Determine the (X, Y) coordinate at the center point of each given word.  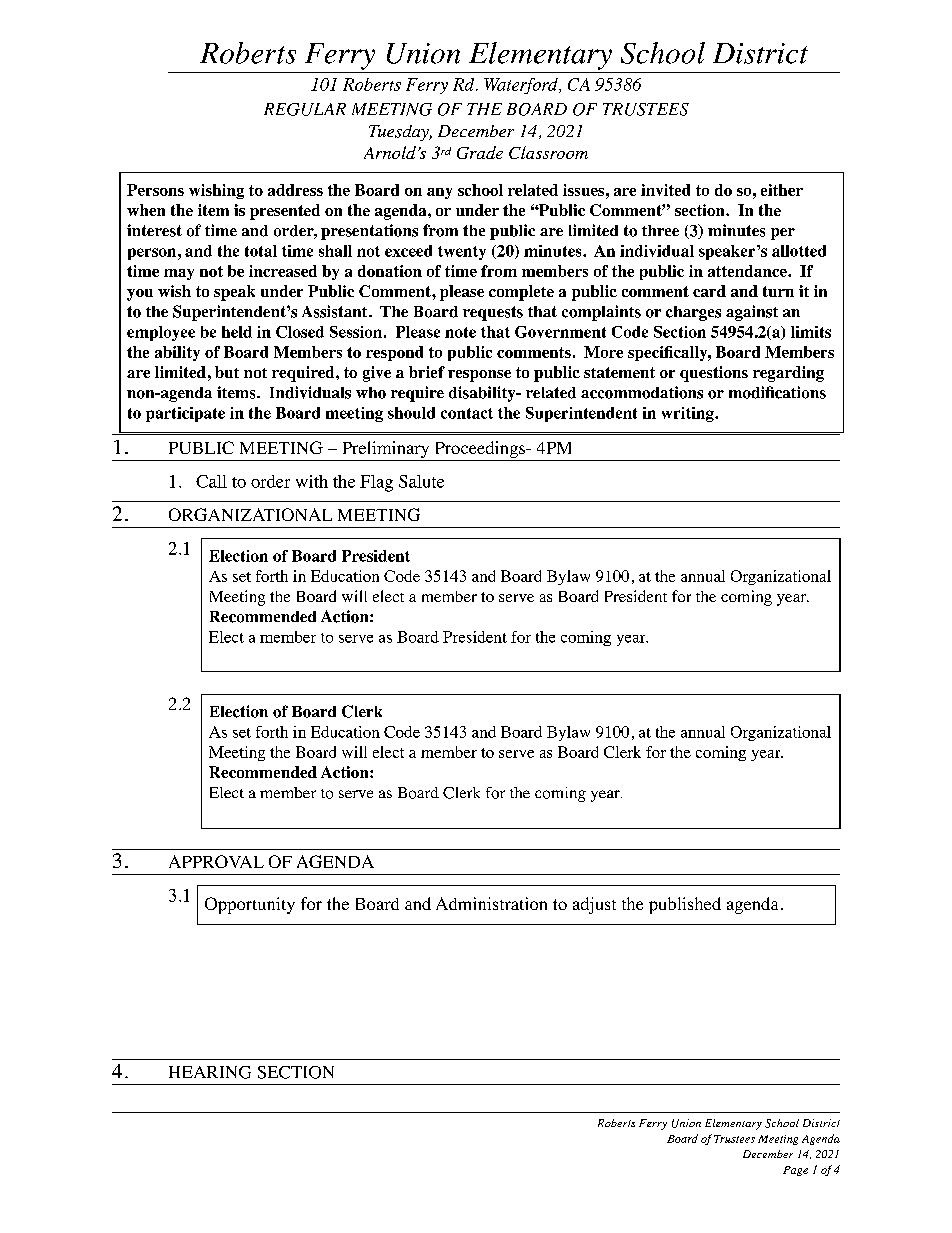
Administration (491, 903)
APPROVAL (216, 861)
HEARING (210, 1072)
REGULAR (305, 109)
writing (689, 414)
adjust (594, 905)
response (479, 376)
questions (714, 374)
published (685, 905)
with (312, 481)
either (782, 190)
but (227, 372)
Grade (480, 152)
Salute (421, 481)
